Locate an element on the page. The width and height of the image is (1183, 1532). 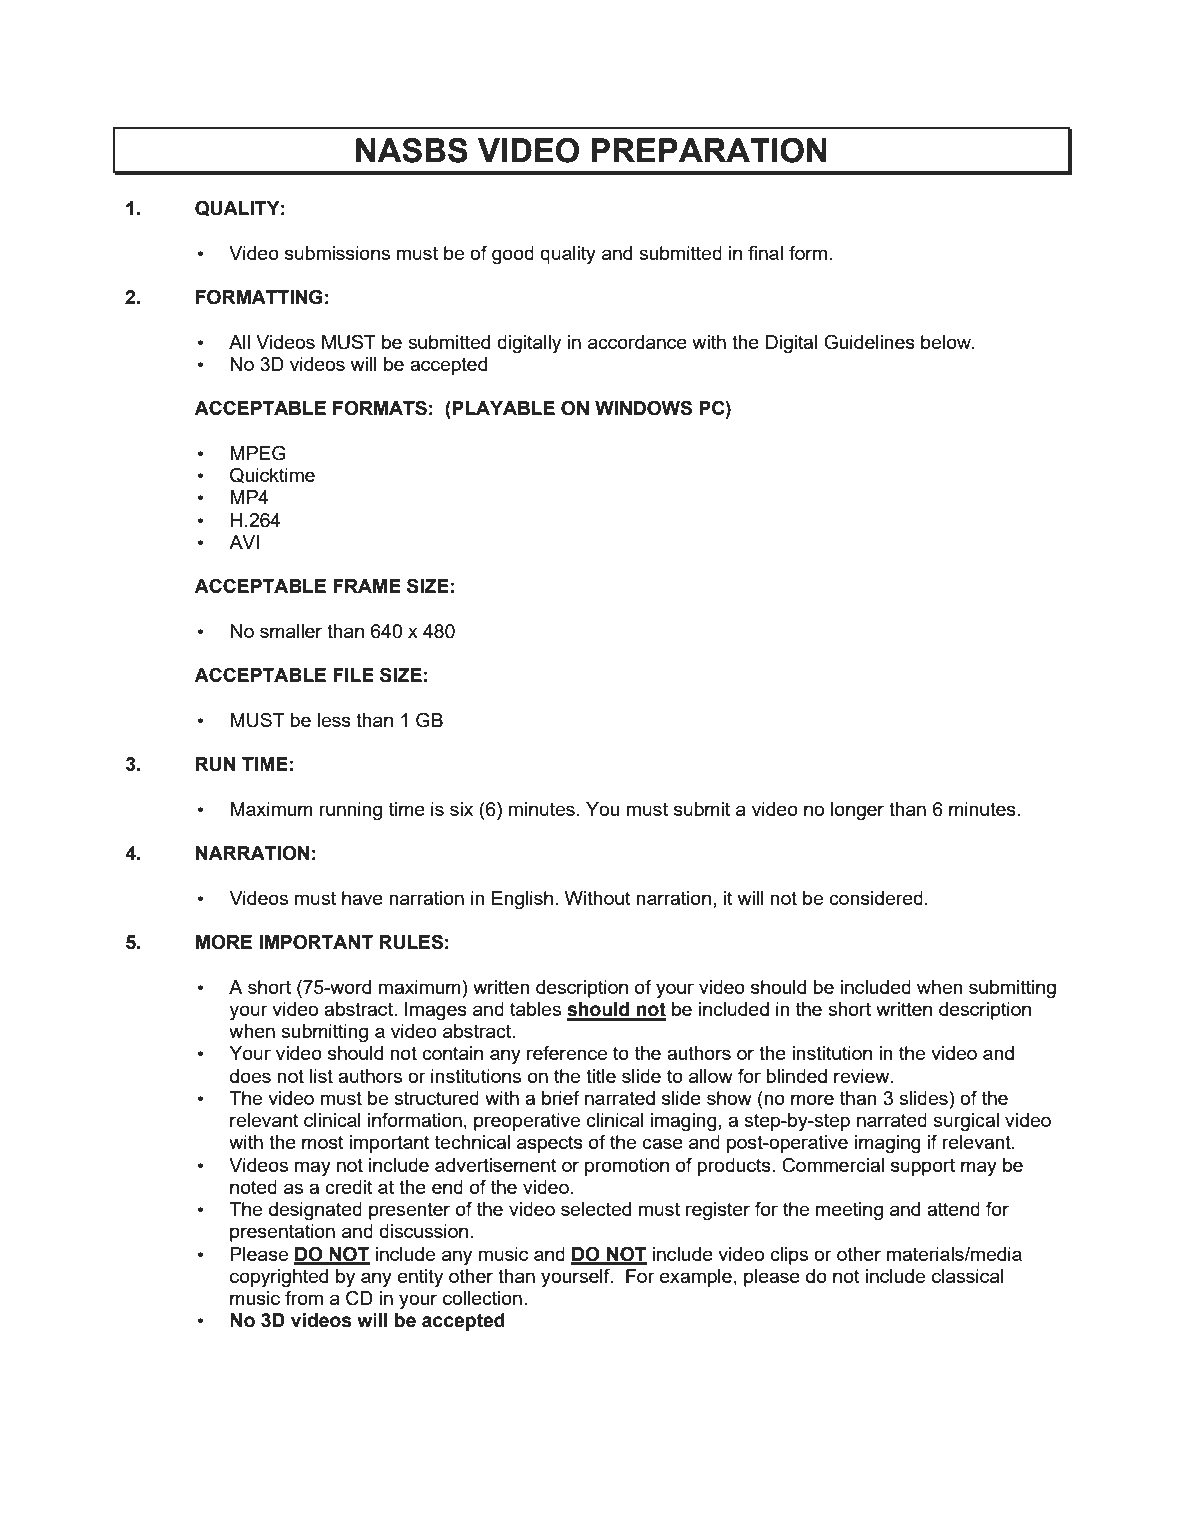
from is located at coordinates (304, 1297).
